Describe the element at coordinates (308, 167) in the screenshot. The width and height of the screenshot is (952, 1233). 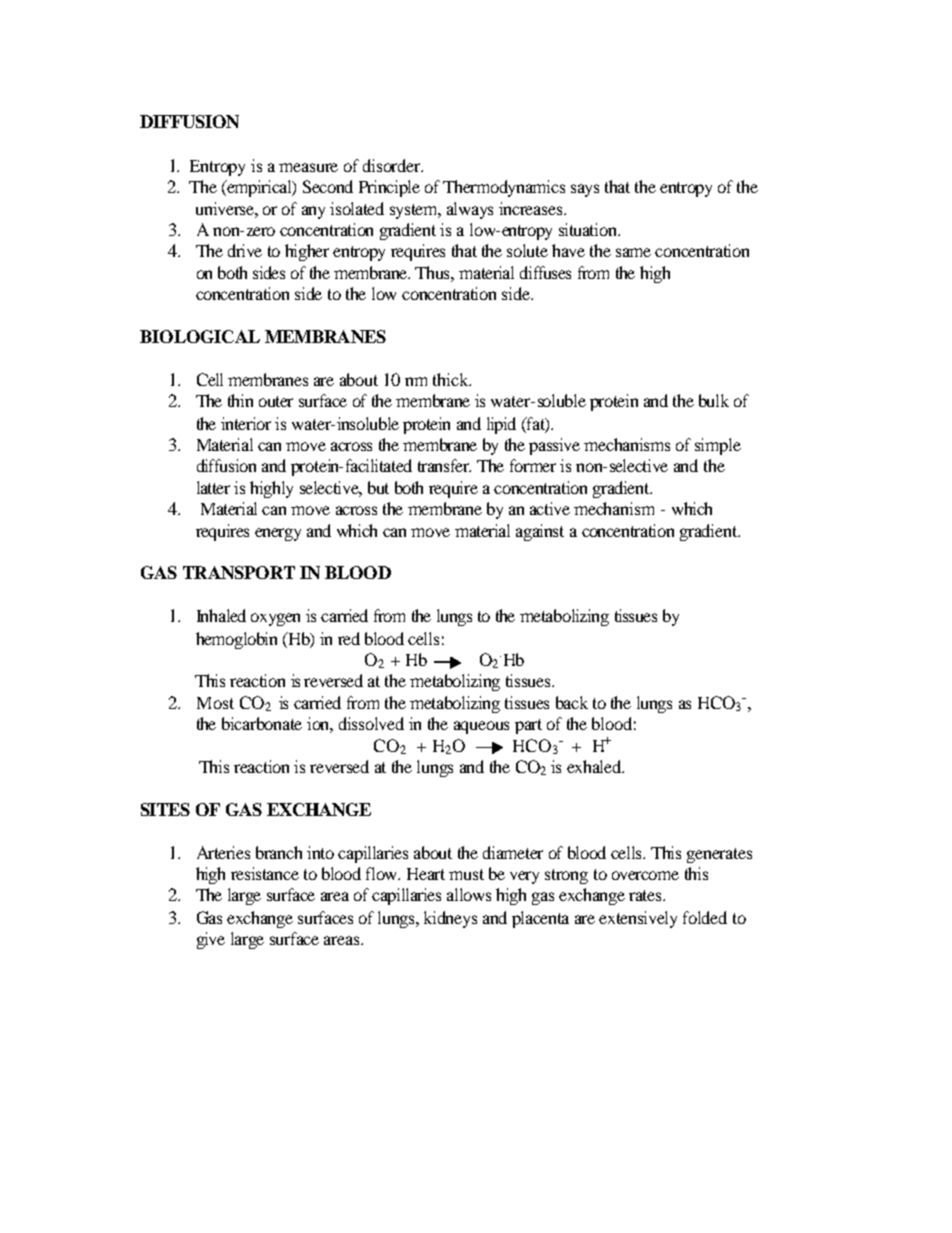
I see `measure` at that location.
